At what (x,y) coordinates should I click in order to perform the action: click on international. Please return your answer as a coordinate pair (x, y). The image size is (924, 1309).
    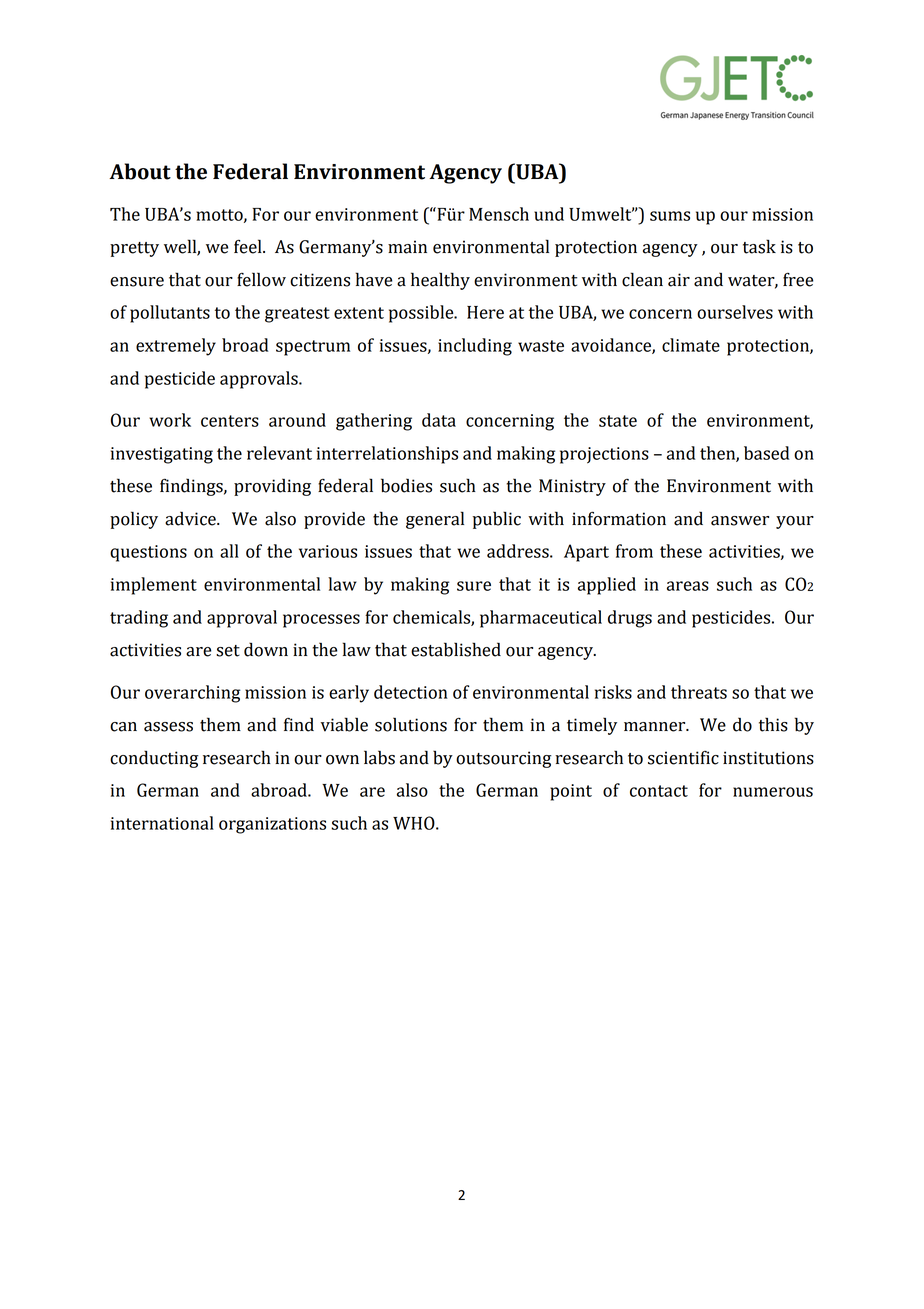
    Looking at the image, I should click on (162, 823).
